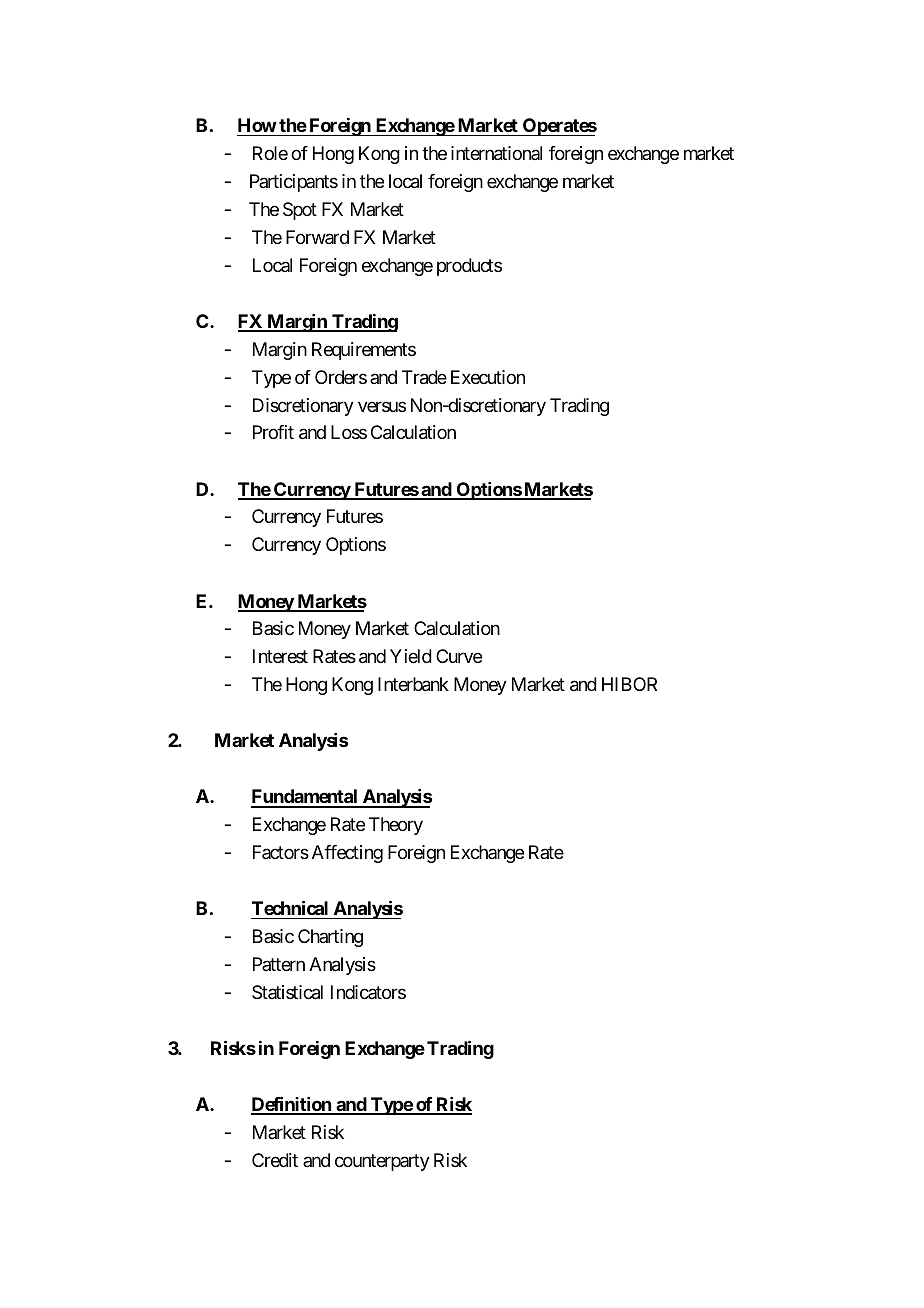 The width and height of the screenshot is (924, 1308). I want to click on Yield, so click(411, 656).
